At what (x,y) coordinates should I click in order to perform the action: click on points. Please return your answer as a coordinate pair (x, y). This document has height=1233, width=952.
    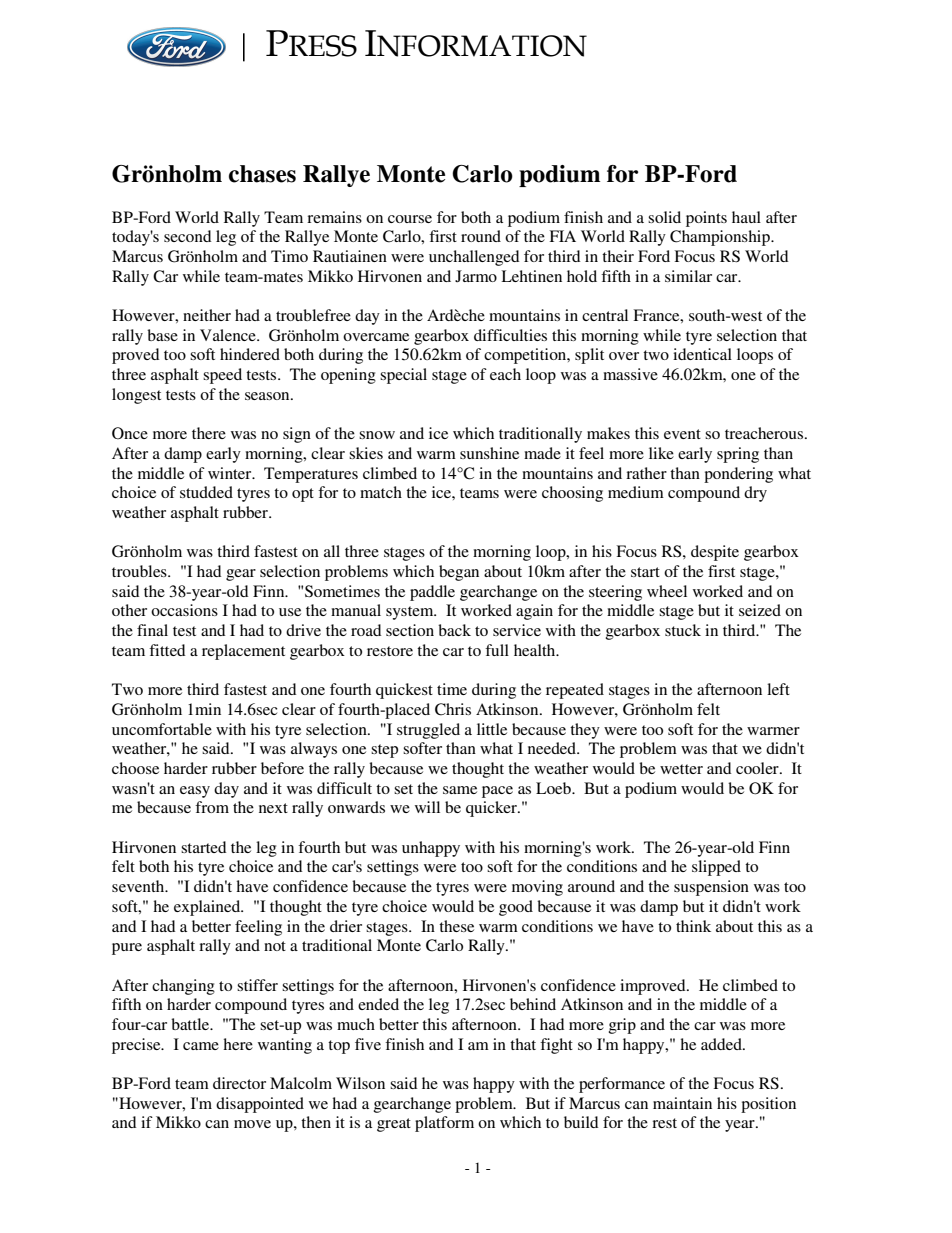
    Looking at the image, I should click on (706, 219).
